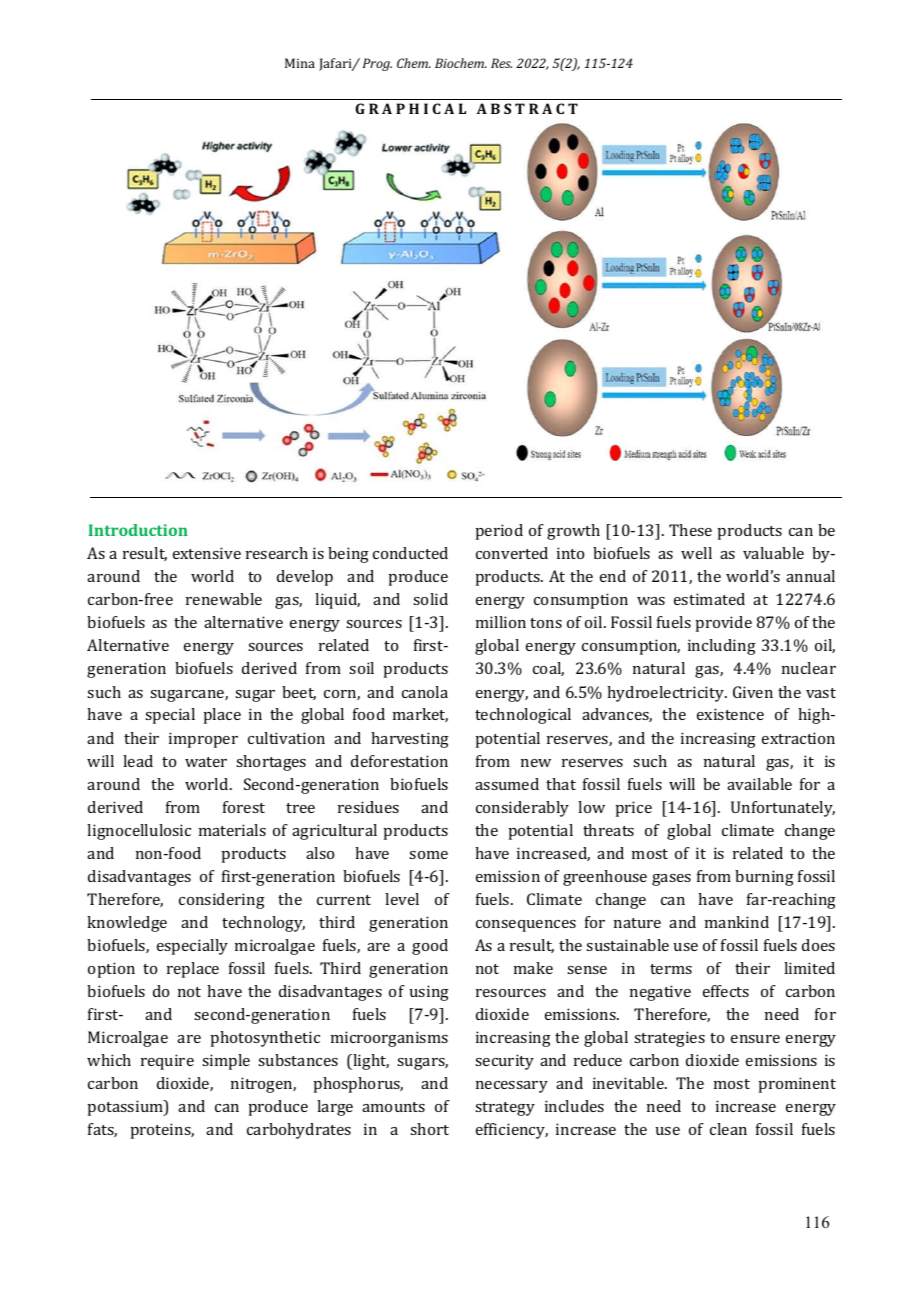  Describe the element at coordinates (499, 532) in the document. I see `period` at that location.
